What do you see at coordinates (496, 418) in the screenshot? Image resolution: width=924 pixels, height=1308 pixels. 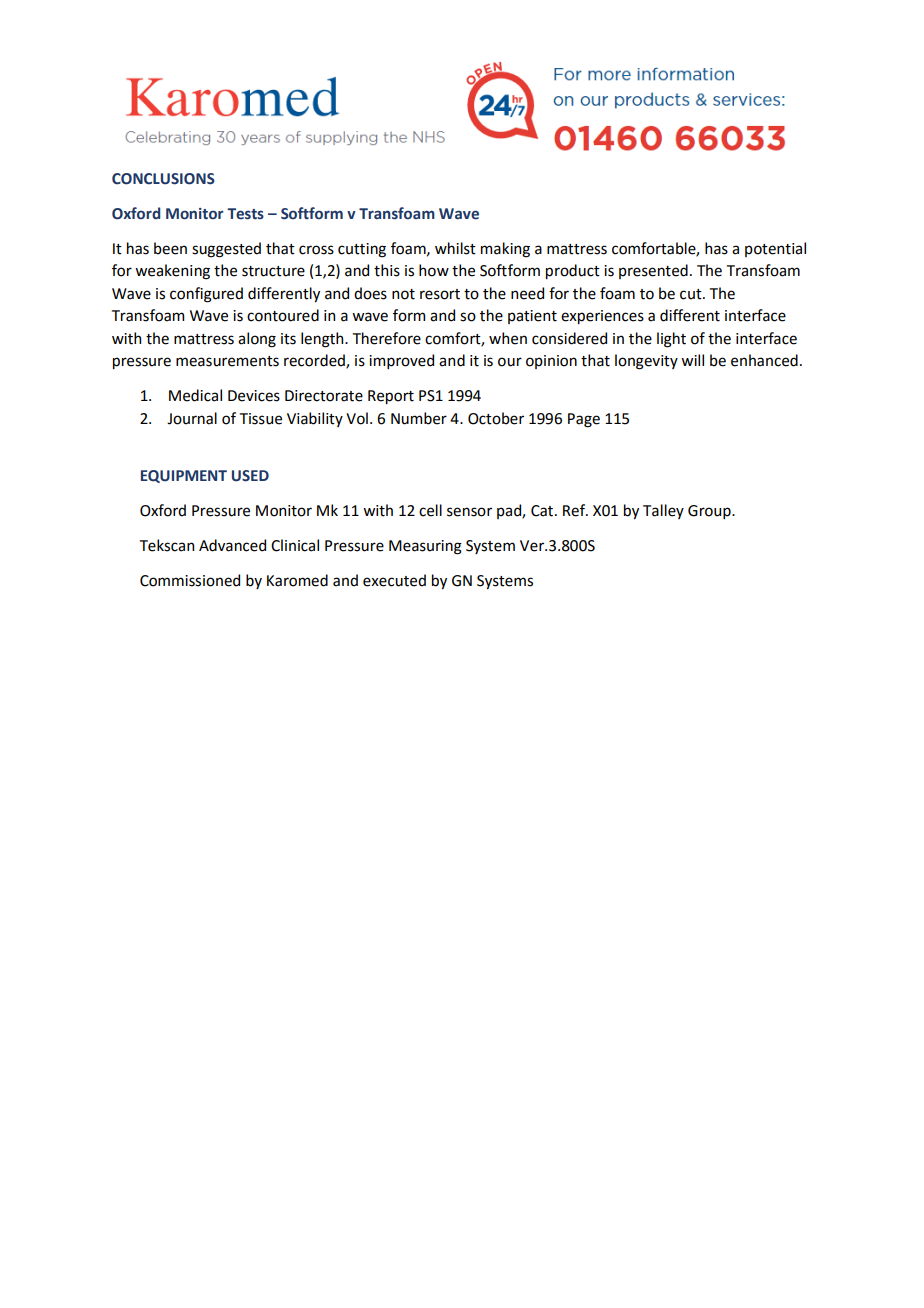 I see `October` at bounding box center [496, 418].
